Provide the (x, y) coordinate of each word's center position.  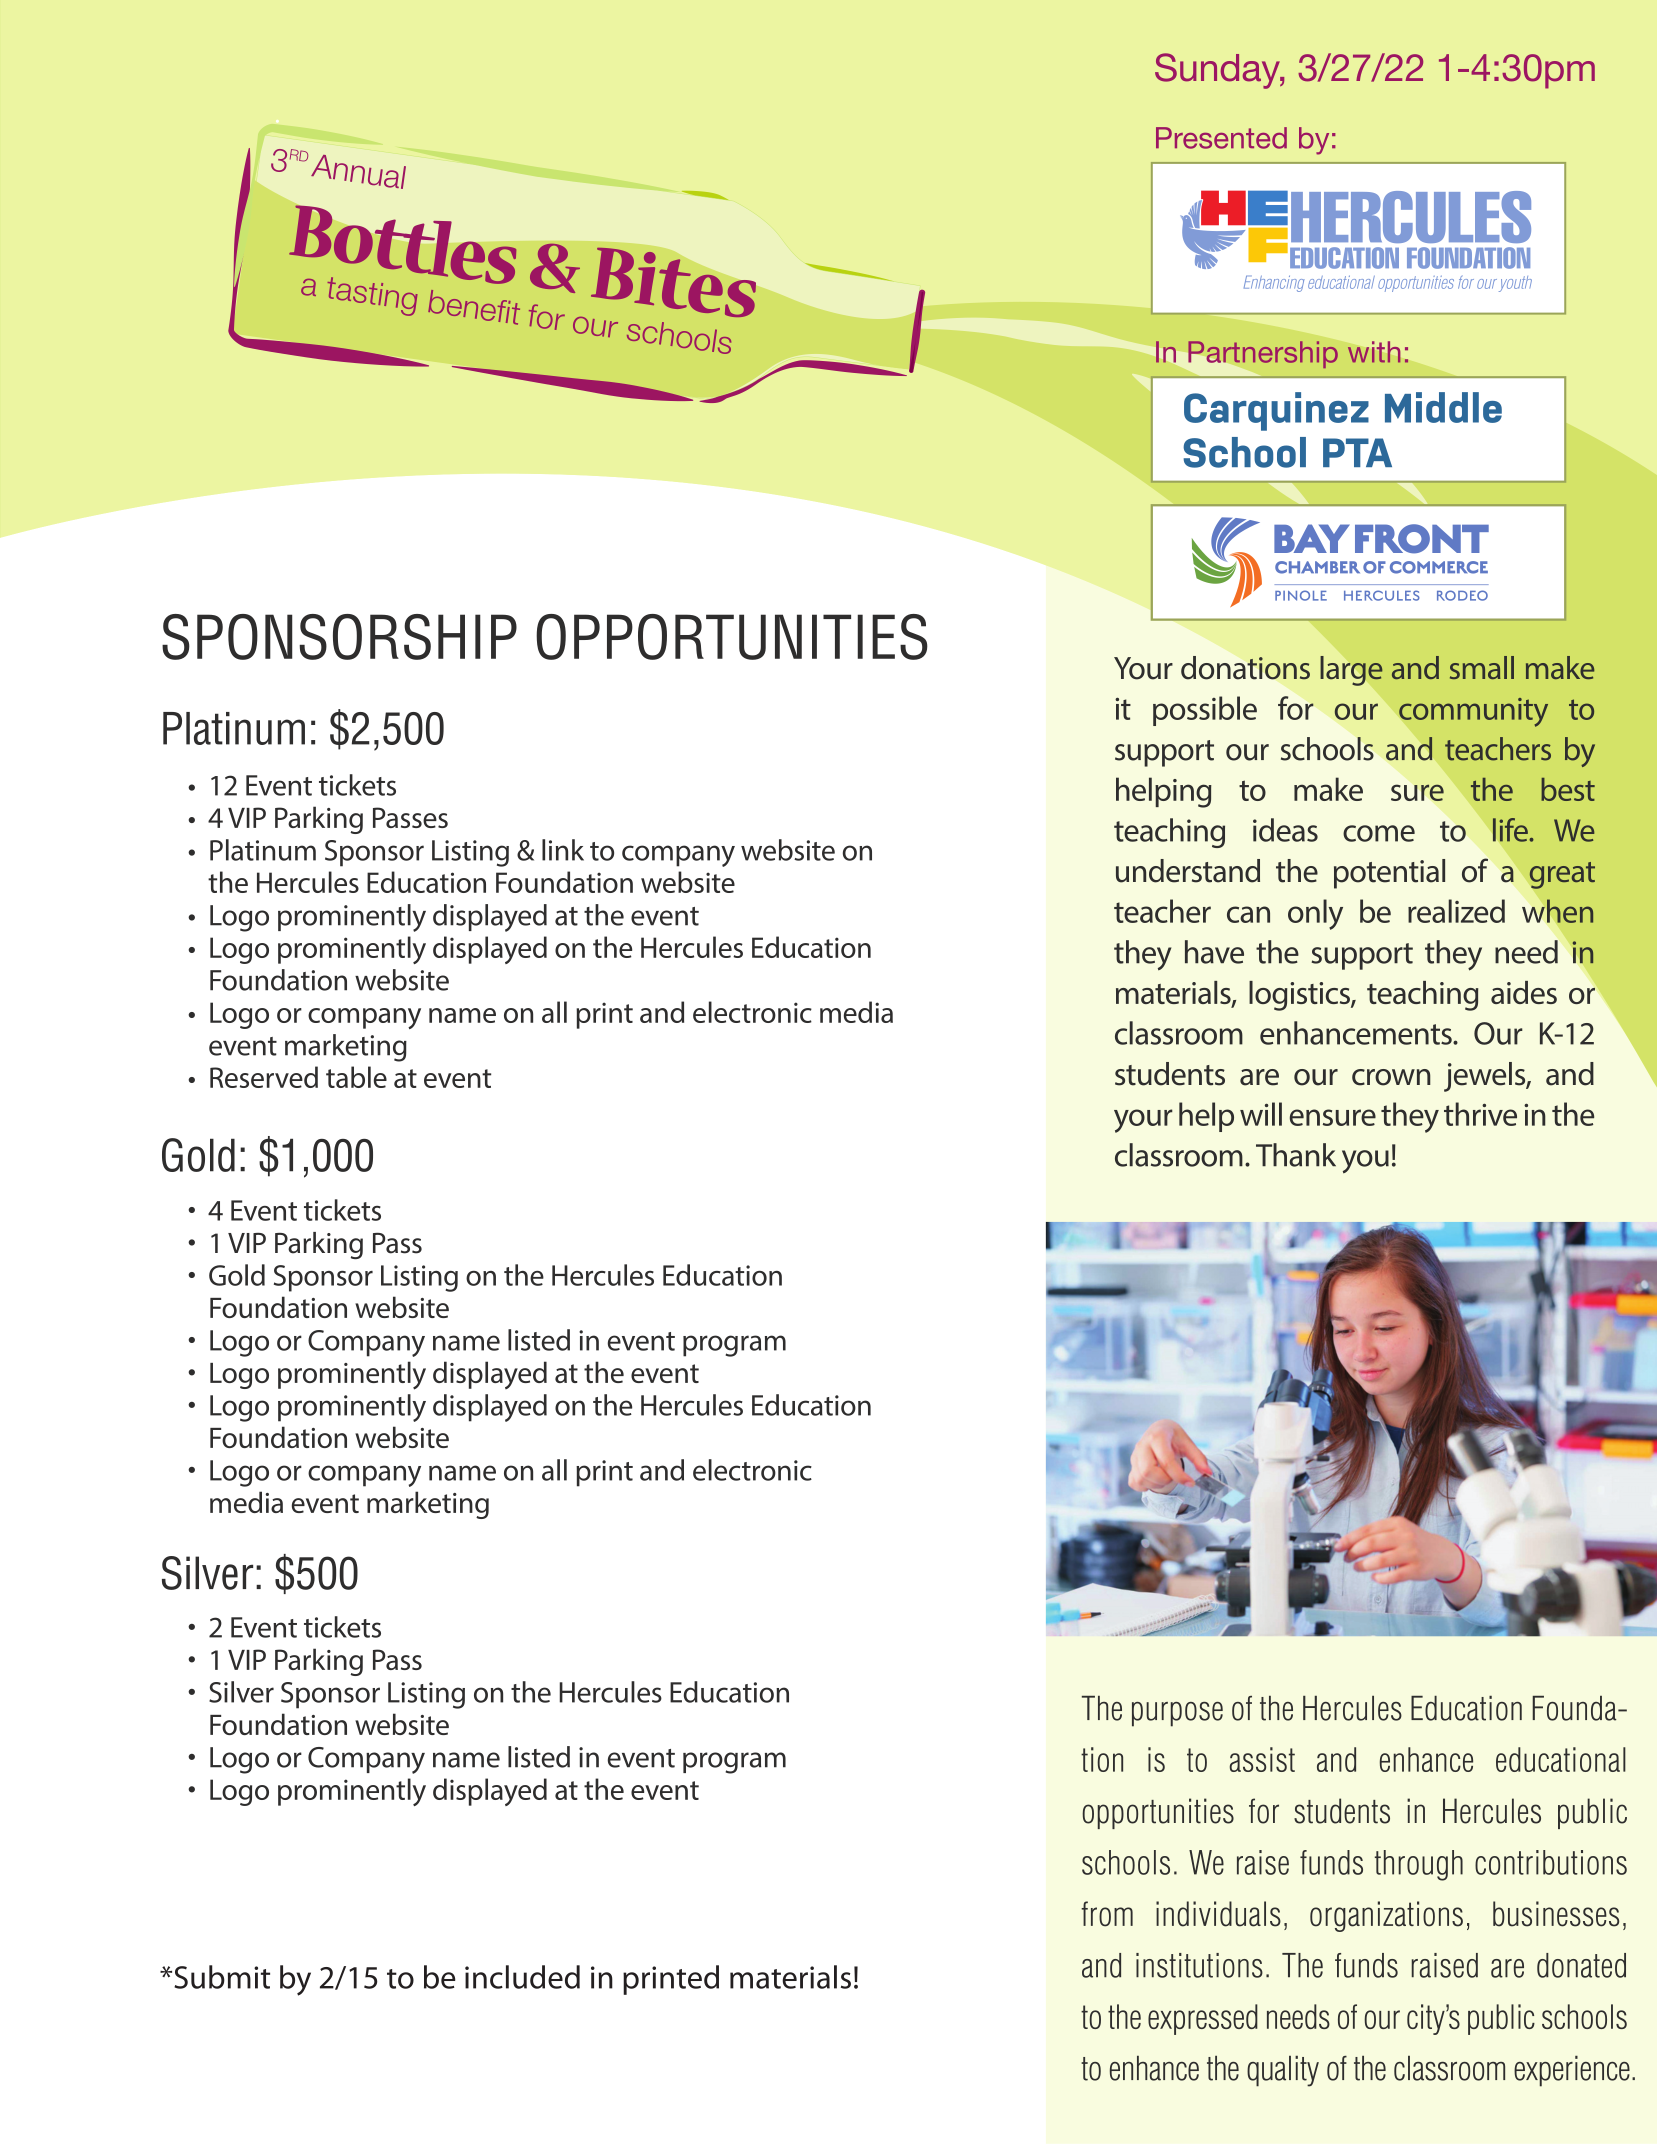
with (1374, 352)
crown (1391, 1077)
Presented (1221, 138)
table (356, 1077)
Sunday (1218, 71)
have (1214, 952)
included (522, 1977)
